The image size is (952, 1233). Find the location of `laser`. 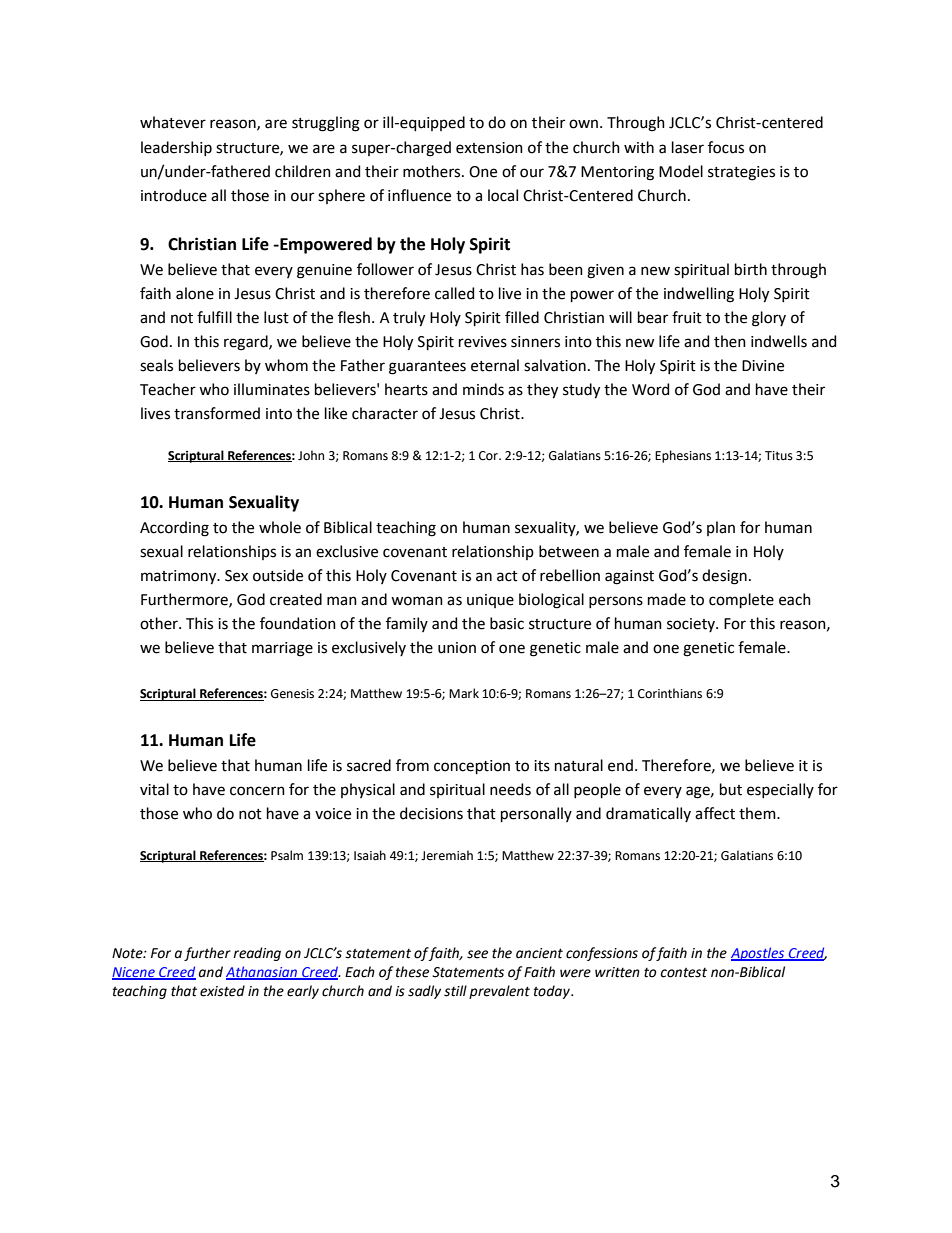

laser is located at coordinates (688, 147).
